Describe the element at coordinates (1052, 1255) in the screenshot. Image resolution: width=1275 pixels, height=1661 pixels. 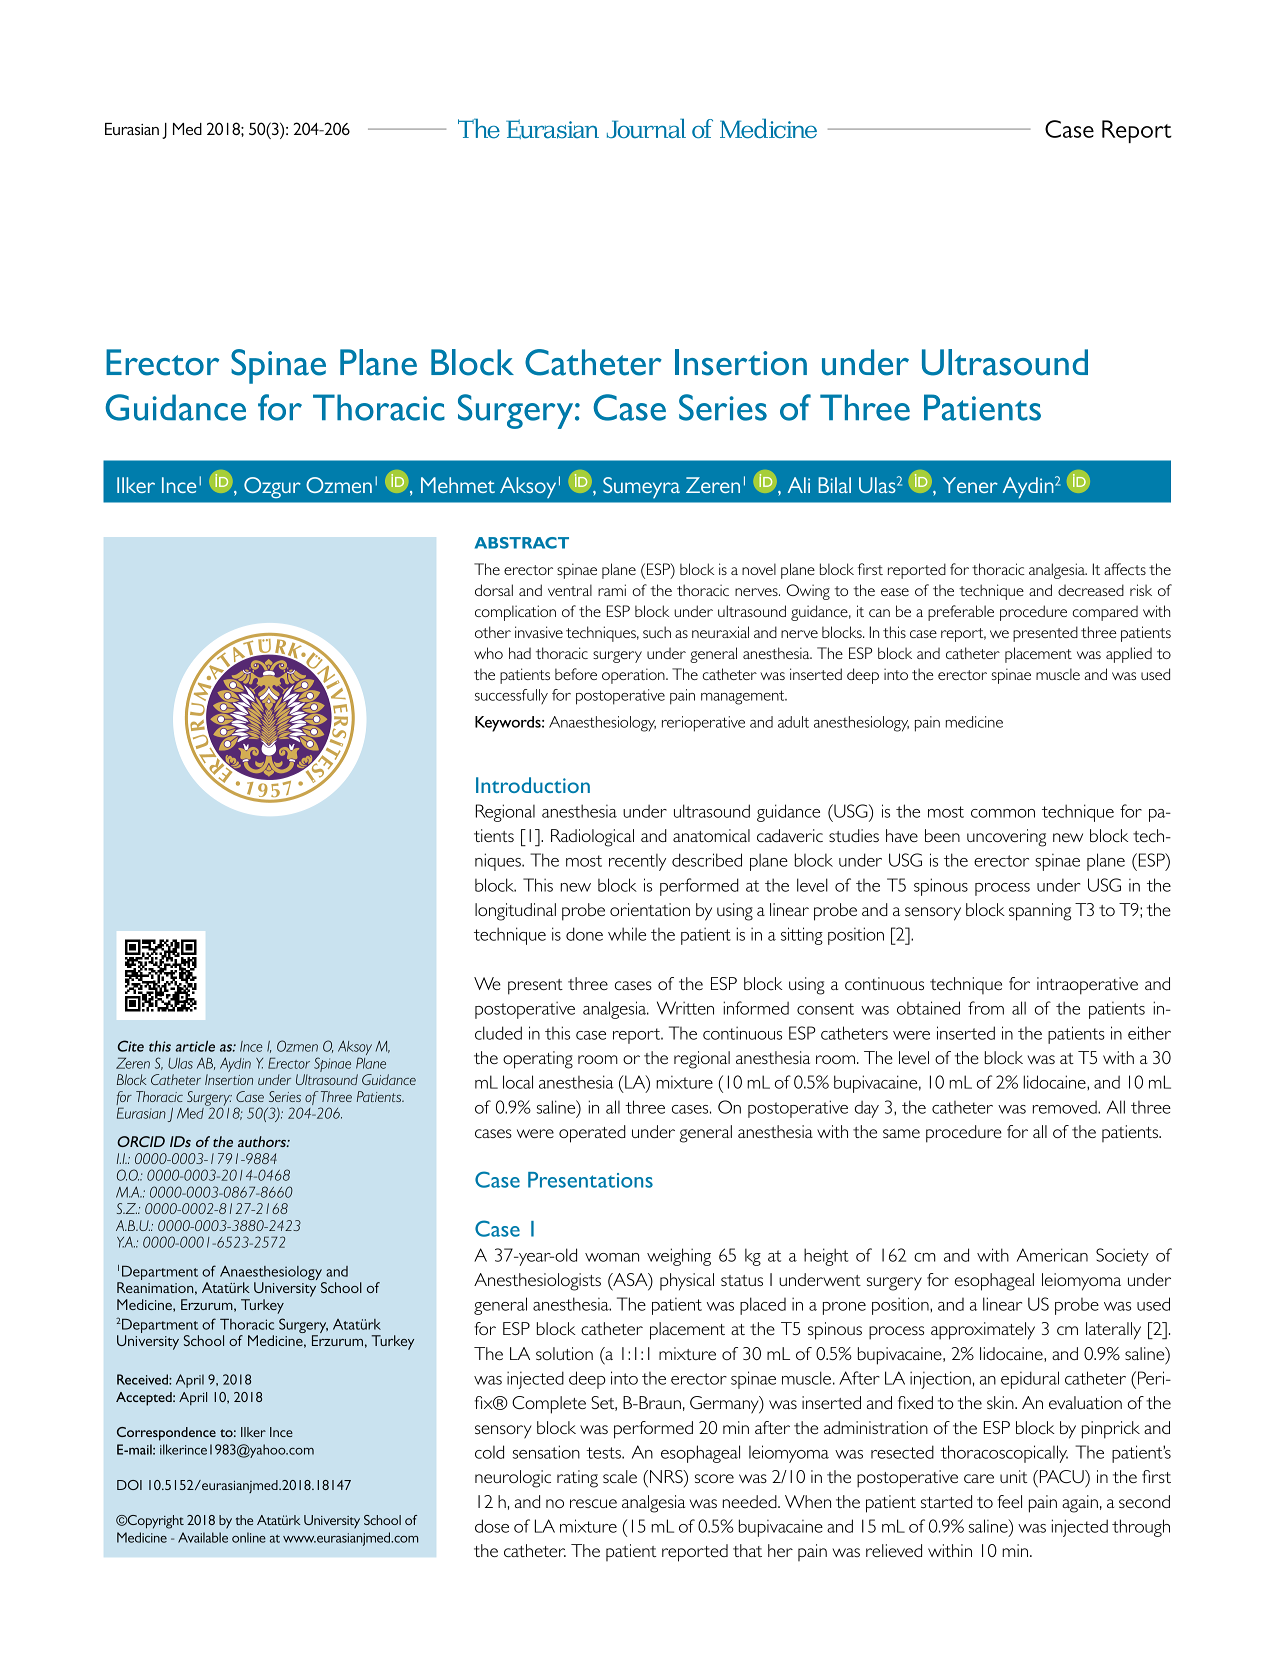
I see `American` at that location.
